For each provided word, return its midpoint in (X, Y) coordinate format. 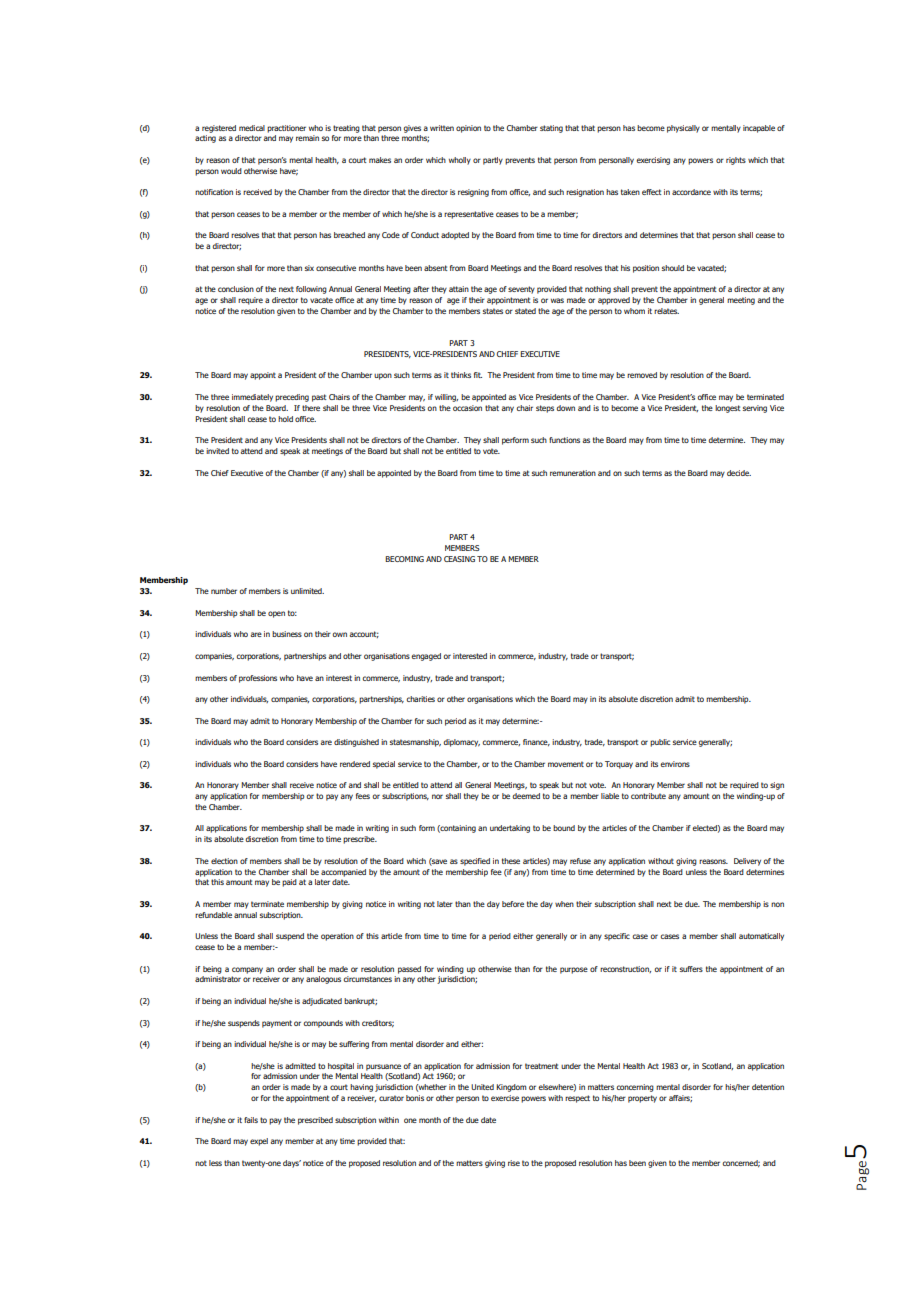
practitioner (286, 129)
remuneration (573, 473)
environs (675, 764)
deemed (526, 796)
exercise (505, 1098)
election (224, 861)
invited (217, 451)
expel (259, 1142)
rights (736, 161)
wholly (460, 161)
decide (739, 473)
